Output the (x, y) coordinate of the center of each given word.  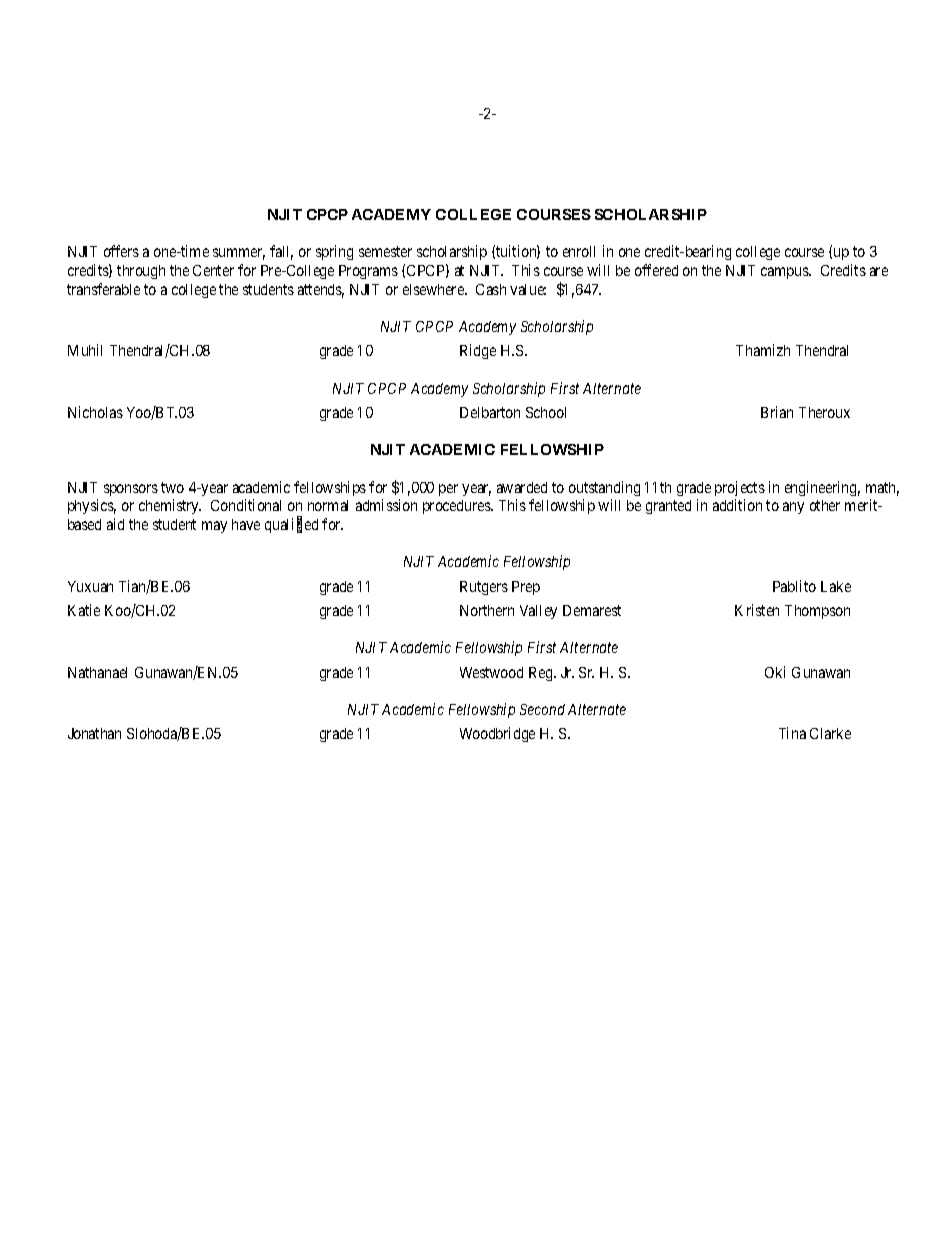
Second (542, 709)
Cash (491, 289)
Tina (792, 733)
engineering (822, 488)
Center (213, 270)
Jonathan (94, 733)
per (448, 490)
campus (785, 273)
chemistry (170, 506)
